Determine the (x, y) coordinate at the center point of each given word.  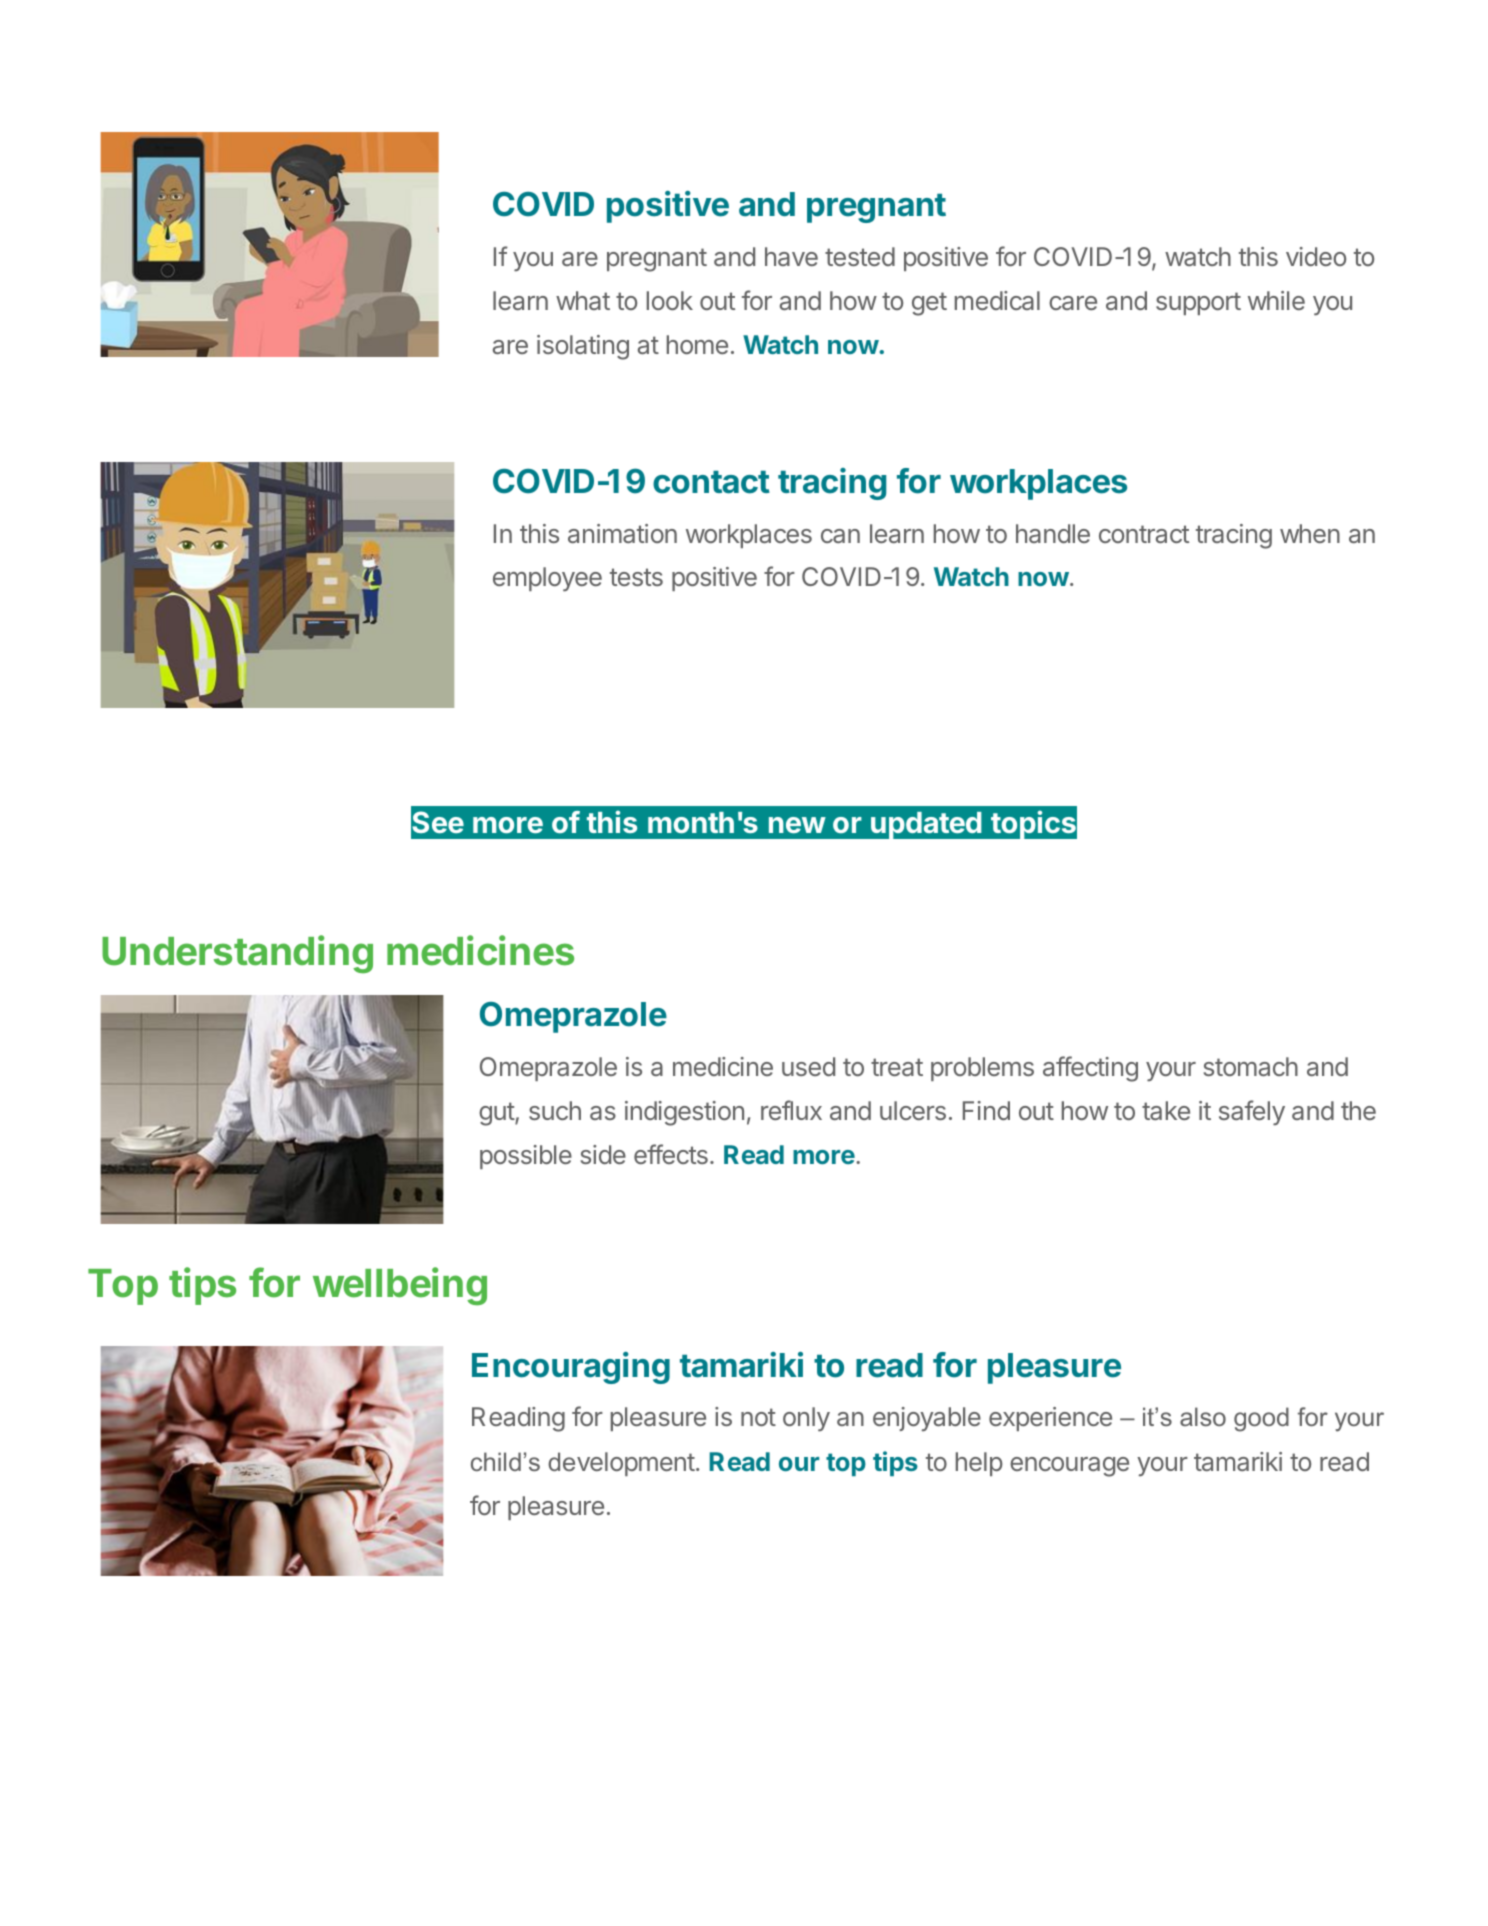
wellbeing (400, 1286)
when (1310, 533)
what (583, 300)
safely (1252, 1113)
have (791, 256)
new (797, 825)
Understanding (237, 954)
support (1198, 303)
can (840, 536)
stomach (1251, 1066)
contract (1144, 534)
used (808, 1066)
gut (497, 1114)
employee (547, 579)
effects (671, 1154)
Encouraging (571, 1368)
